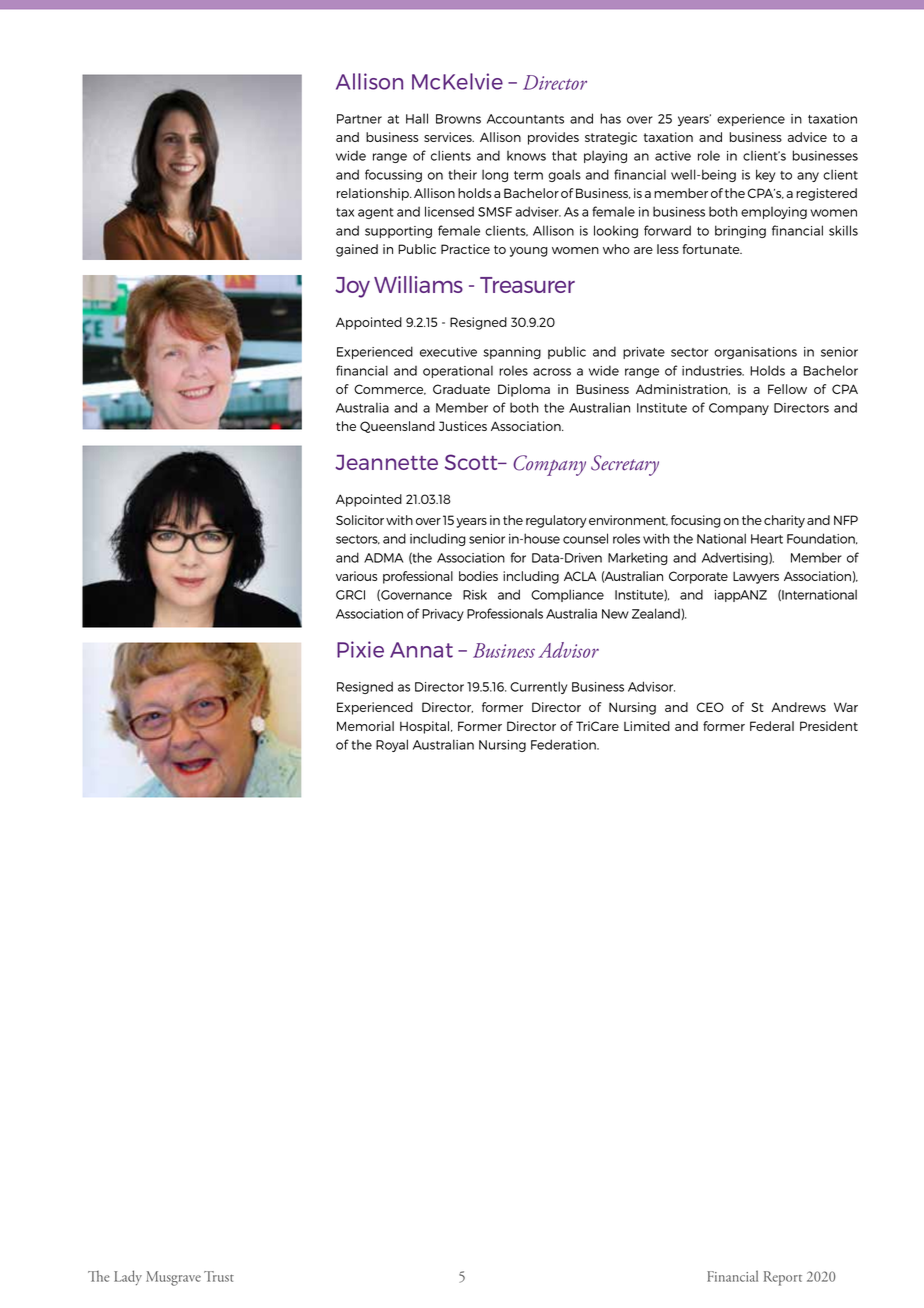 The height and width of the page is (1308, 924). I want to click on charity, so click(784, 521).
